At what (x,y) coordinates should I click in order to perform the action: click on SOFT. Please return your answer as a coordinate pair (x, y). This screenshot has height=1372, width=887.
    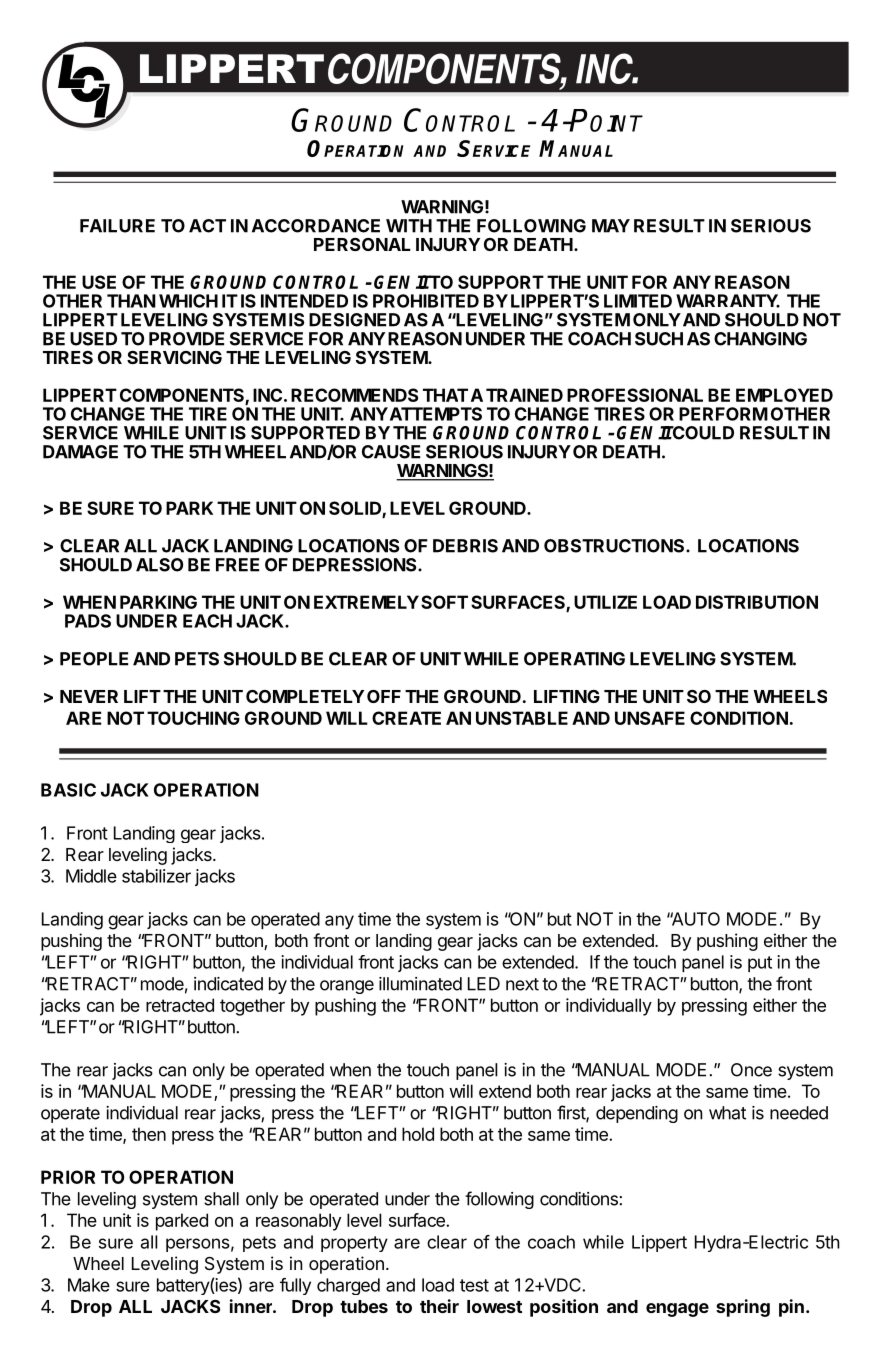
    Looking at the image, I should click on (444, 602).
